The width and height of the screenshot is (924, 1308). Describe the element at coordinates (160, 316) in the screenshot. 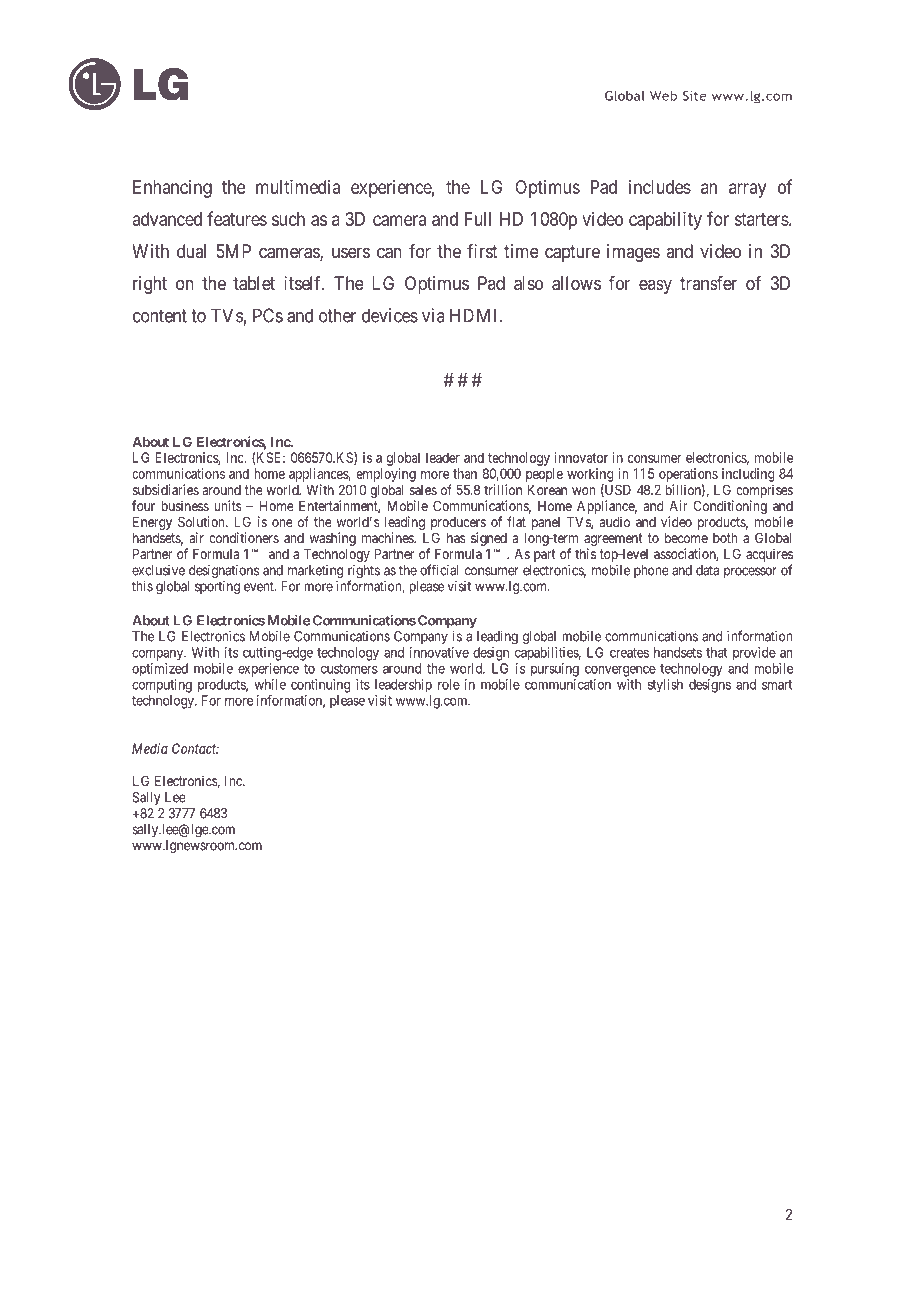

I see `content` at that location.
